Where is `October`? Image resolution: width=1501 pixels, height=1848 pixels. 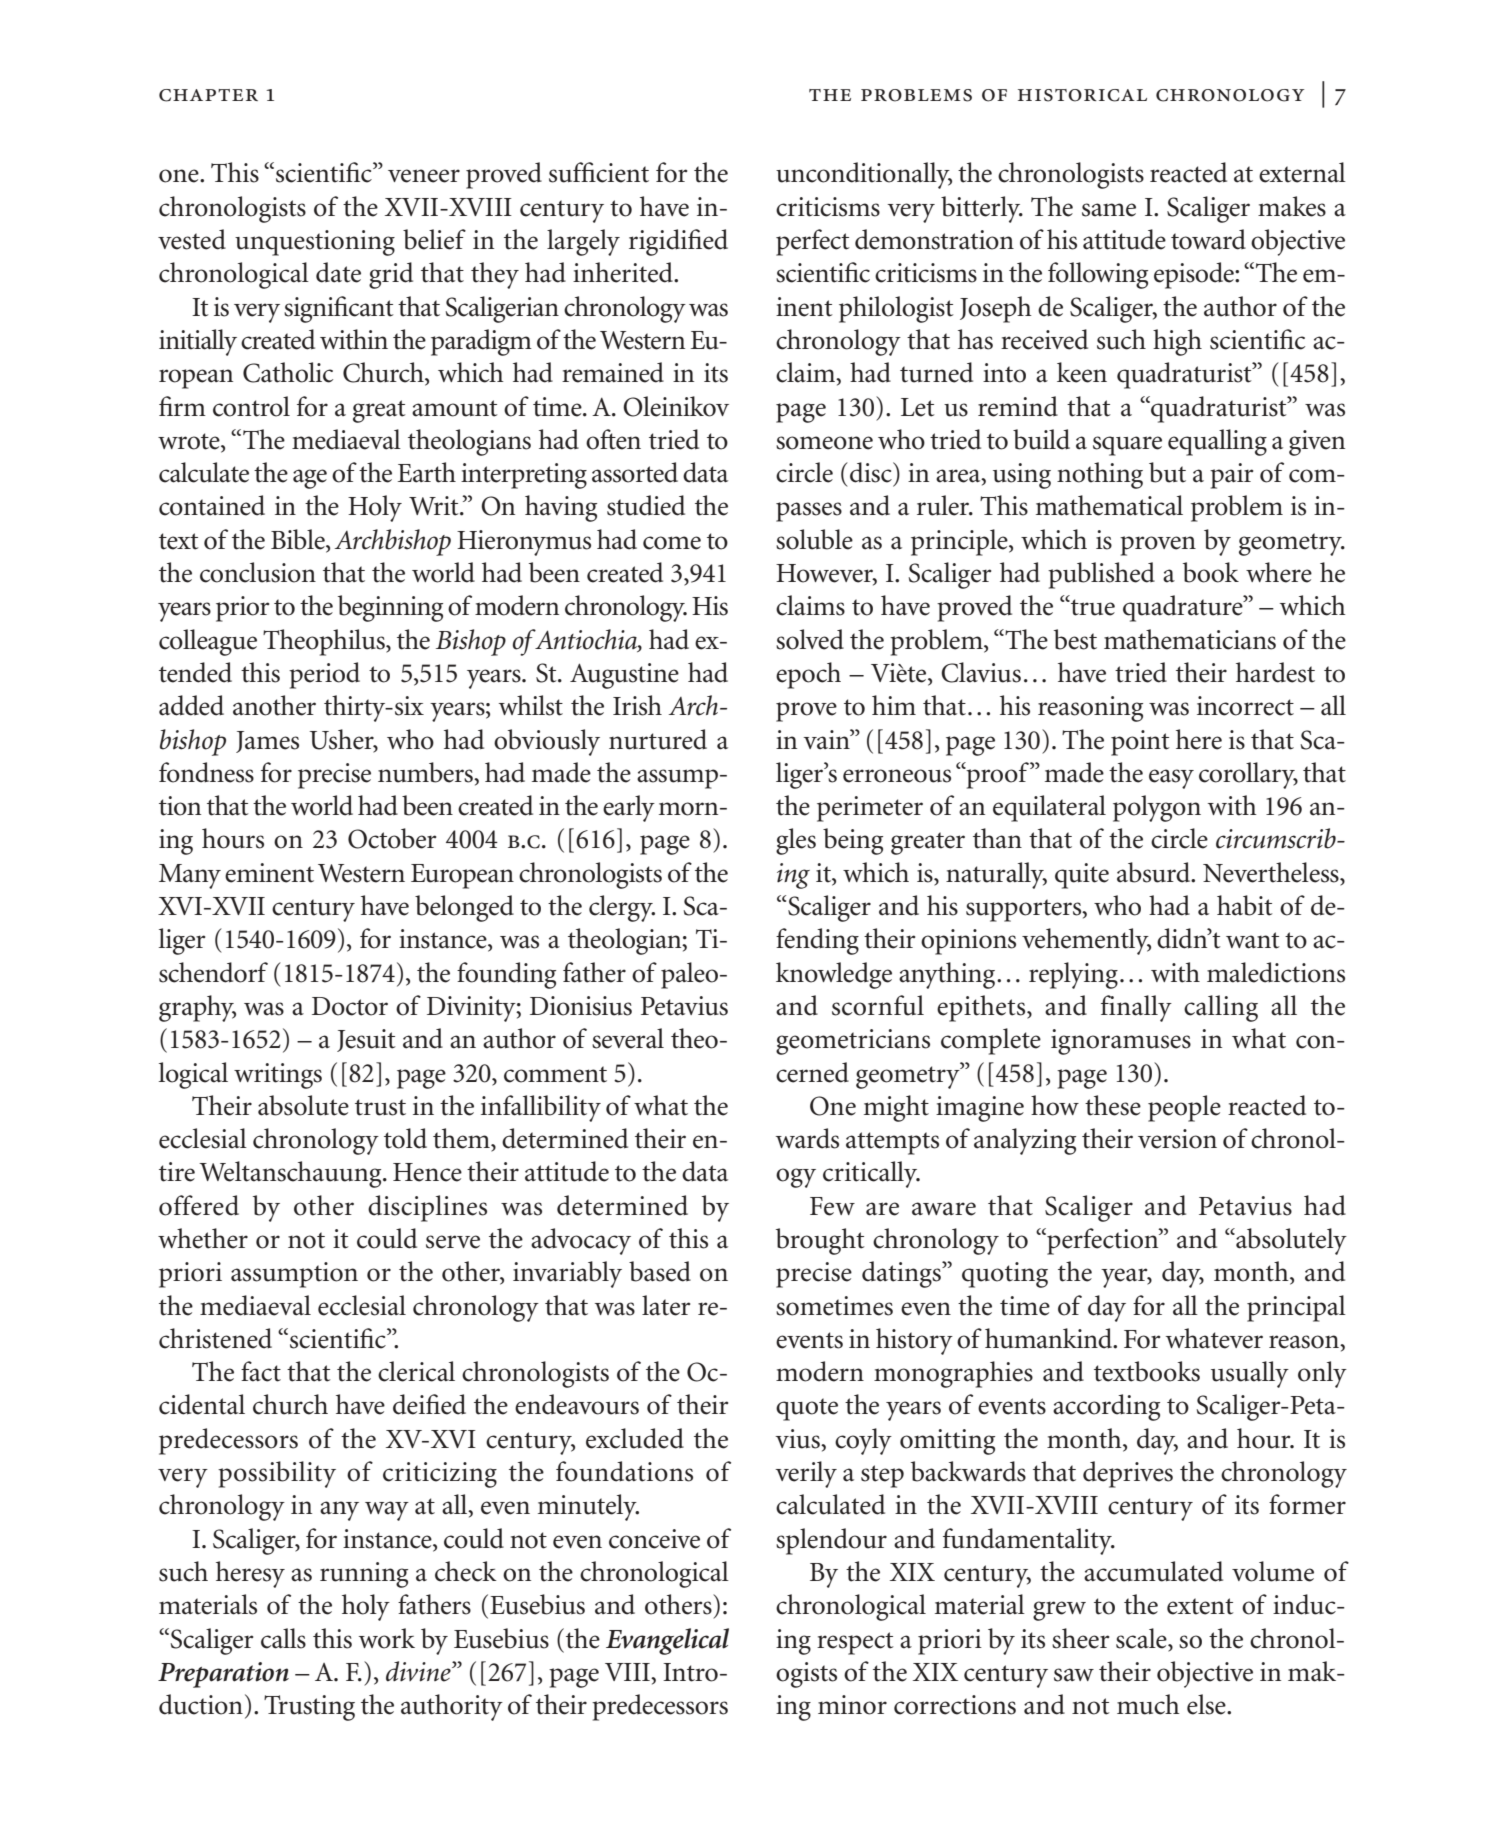 October is located at coordinates (392, 838).
